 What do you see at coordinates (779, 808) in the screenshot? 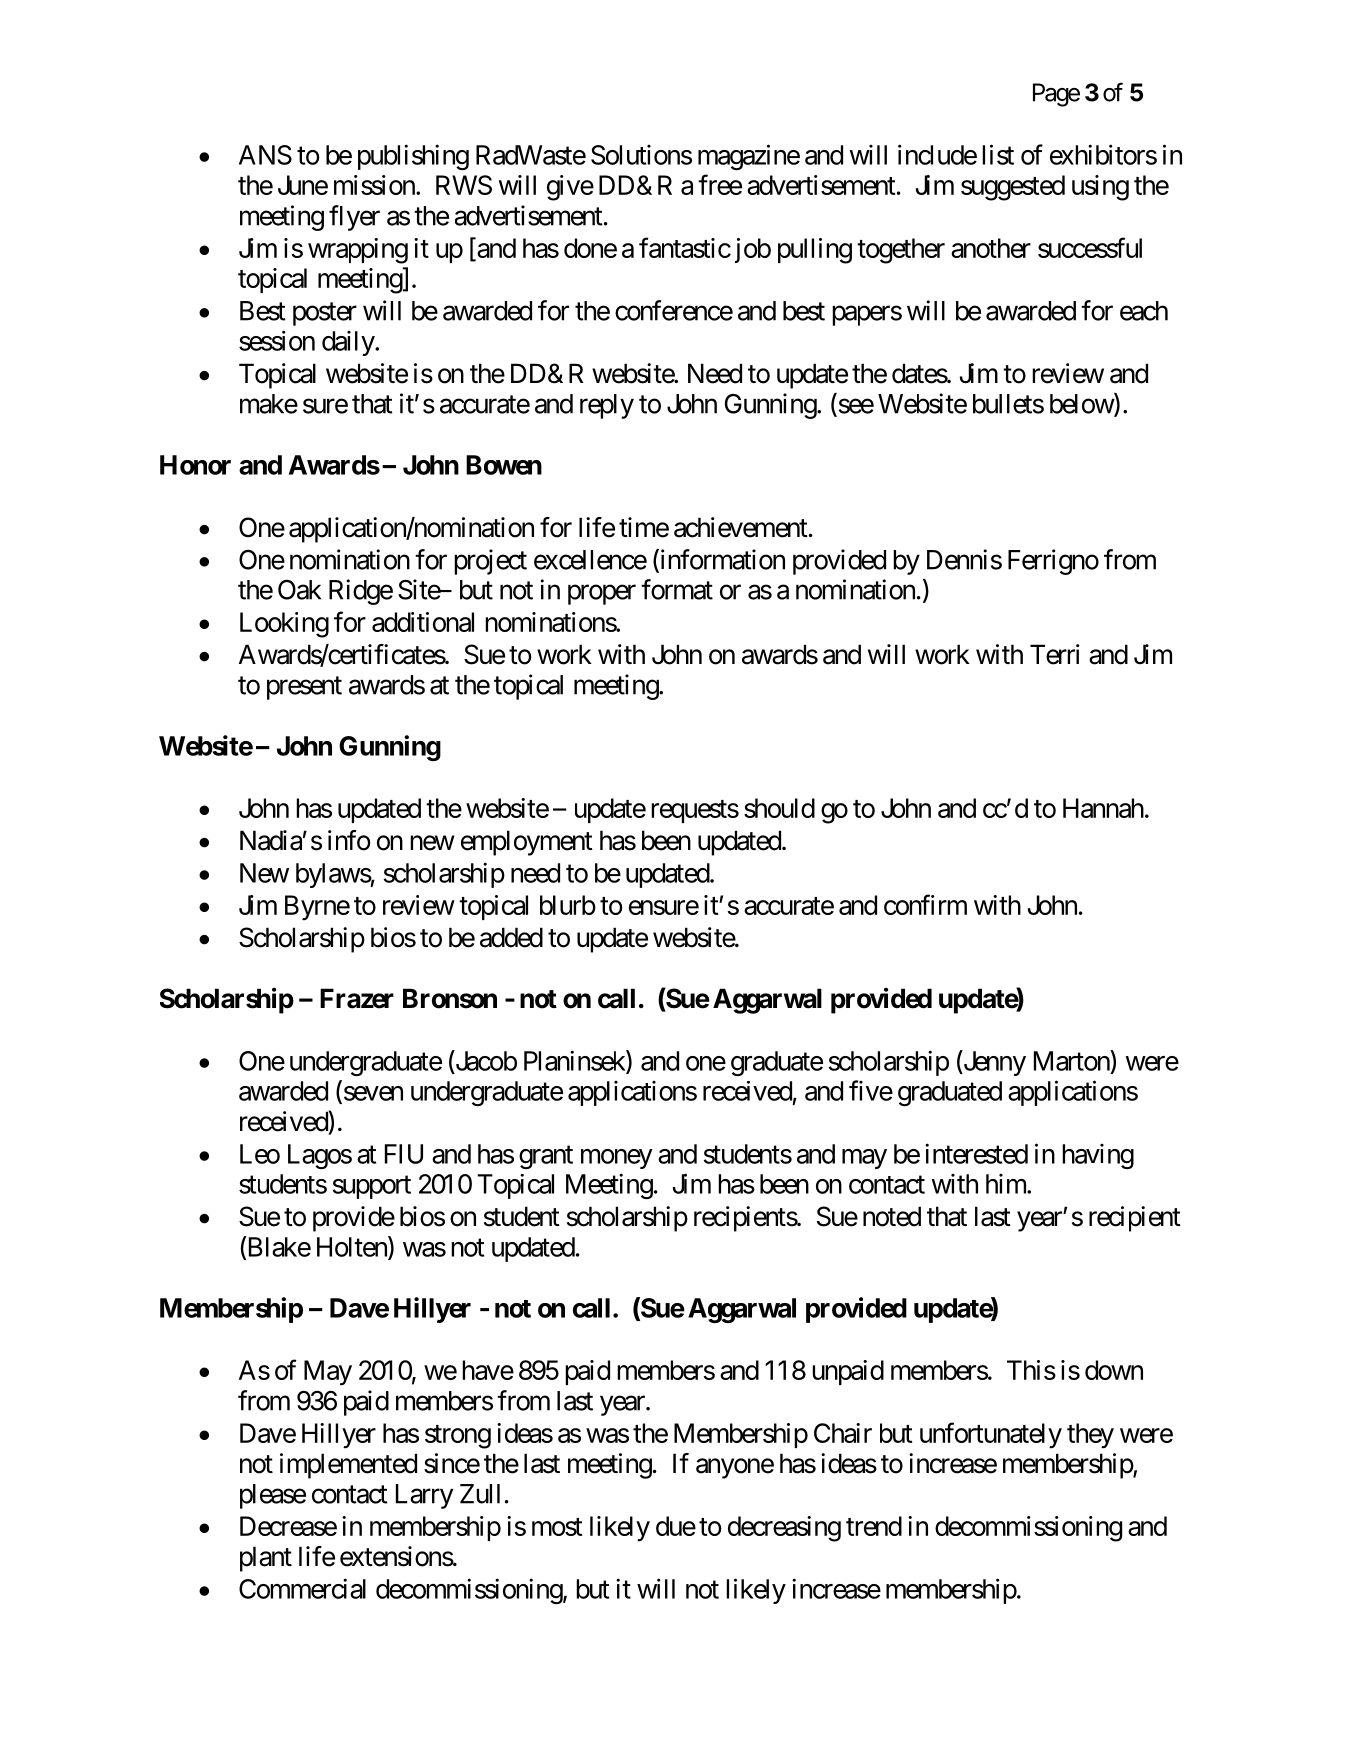
I see `should` at bounding box center [779, 808].
